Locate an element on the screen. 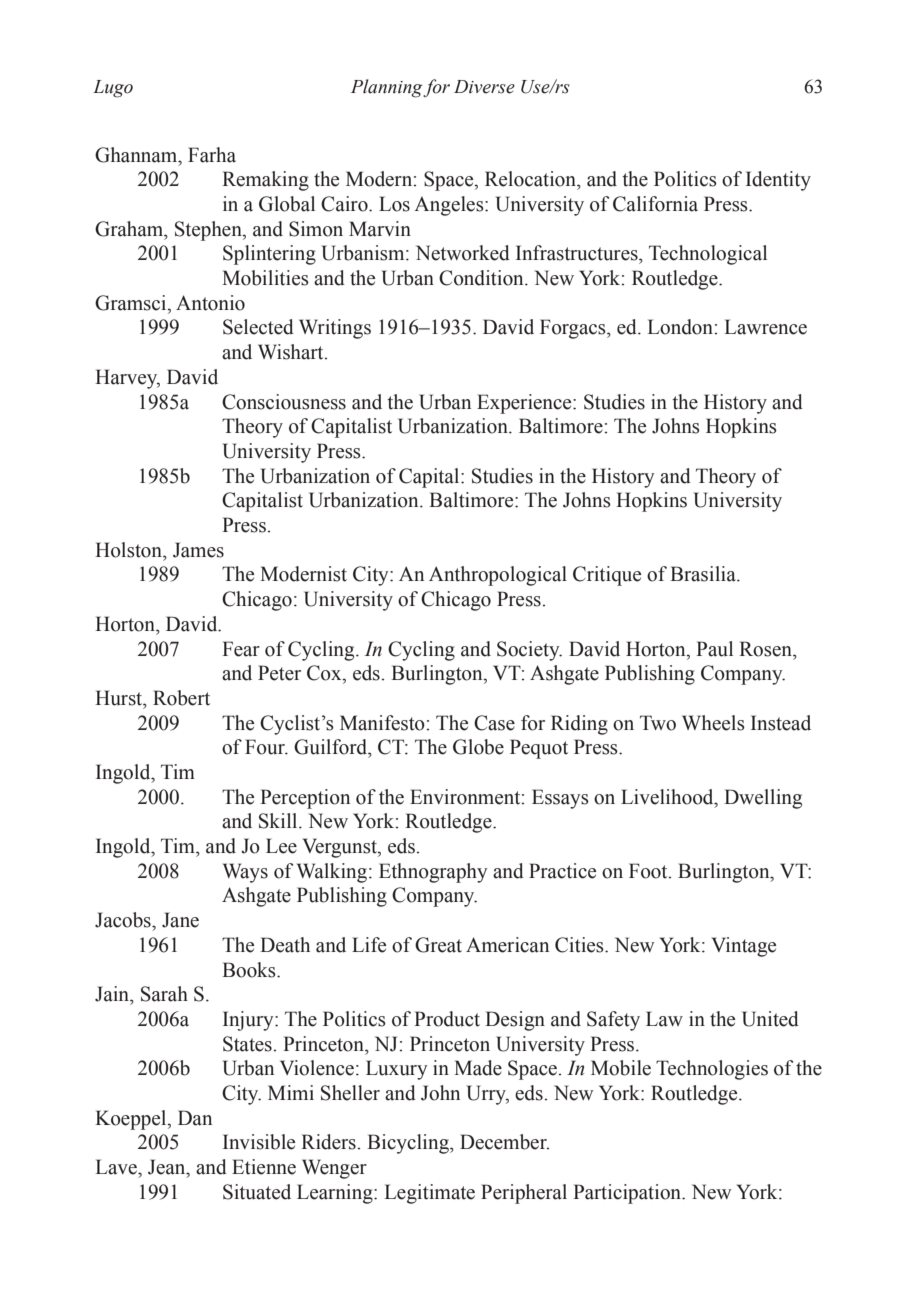 This screenshot has width=924, height=1315. Paul is located at coordinates (714, 649).
